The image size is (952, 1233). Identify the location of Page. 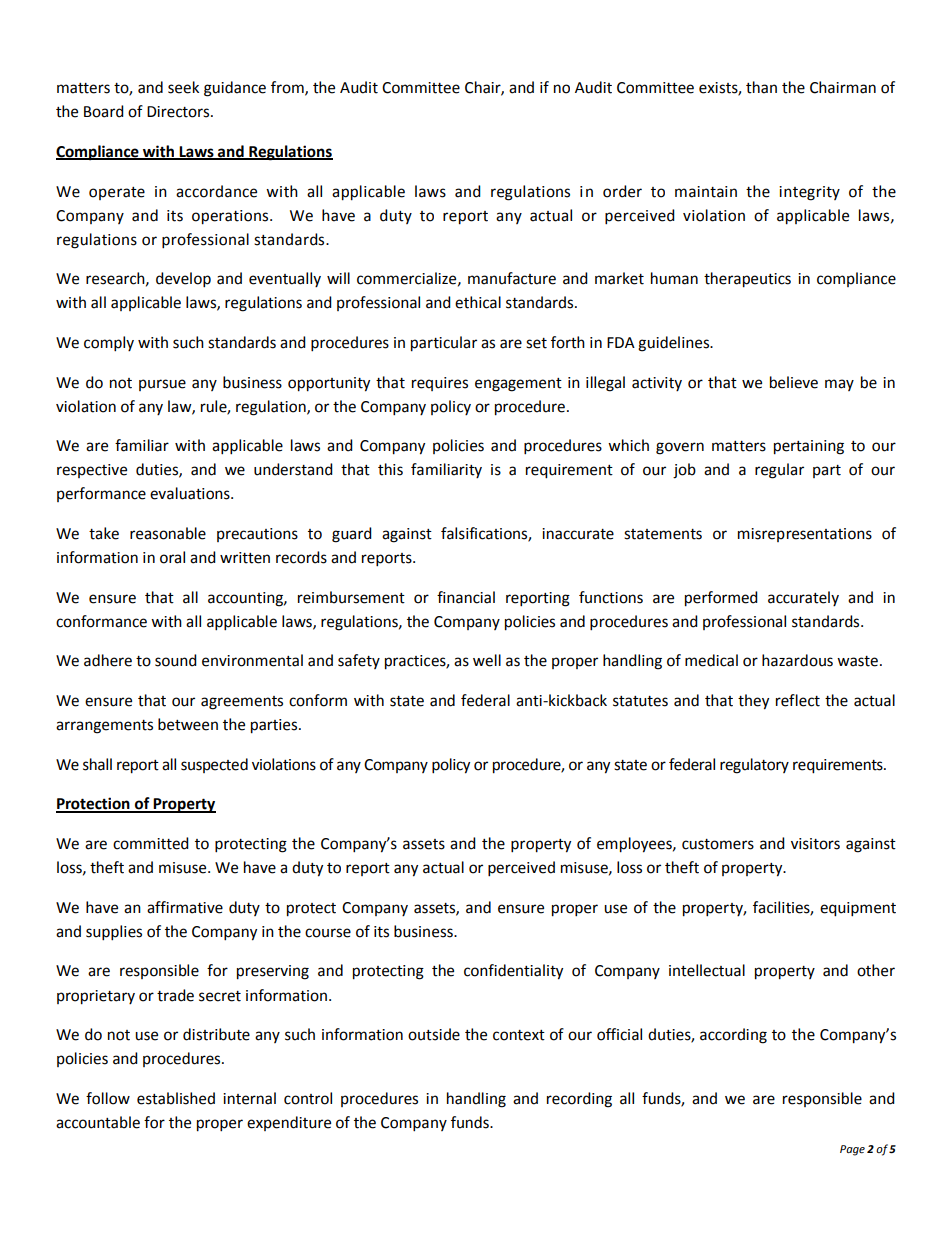
(852, 1150).
